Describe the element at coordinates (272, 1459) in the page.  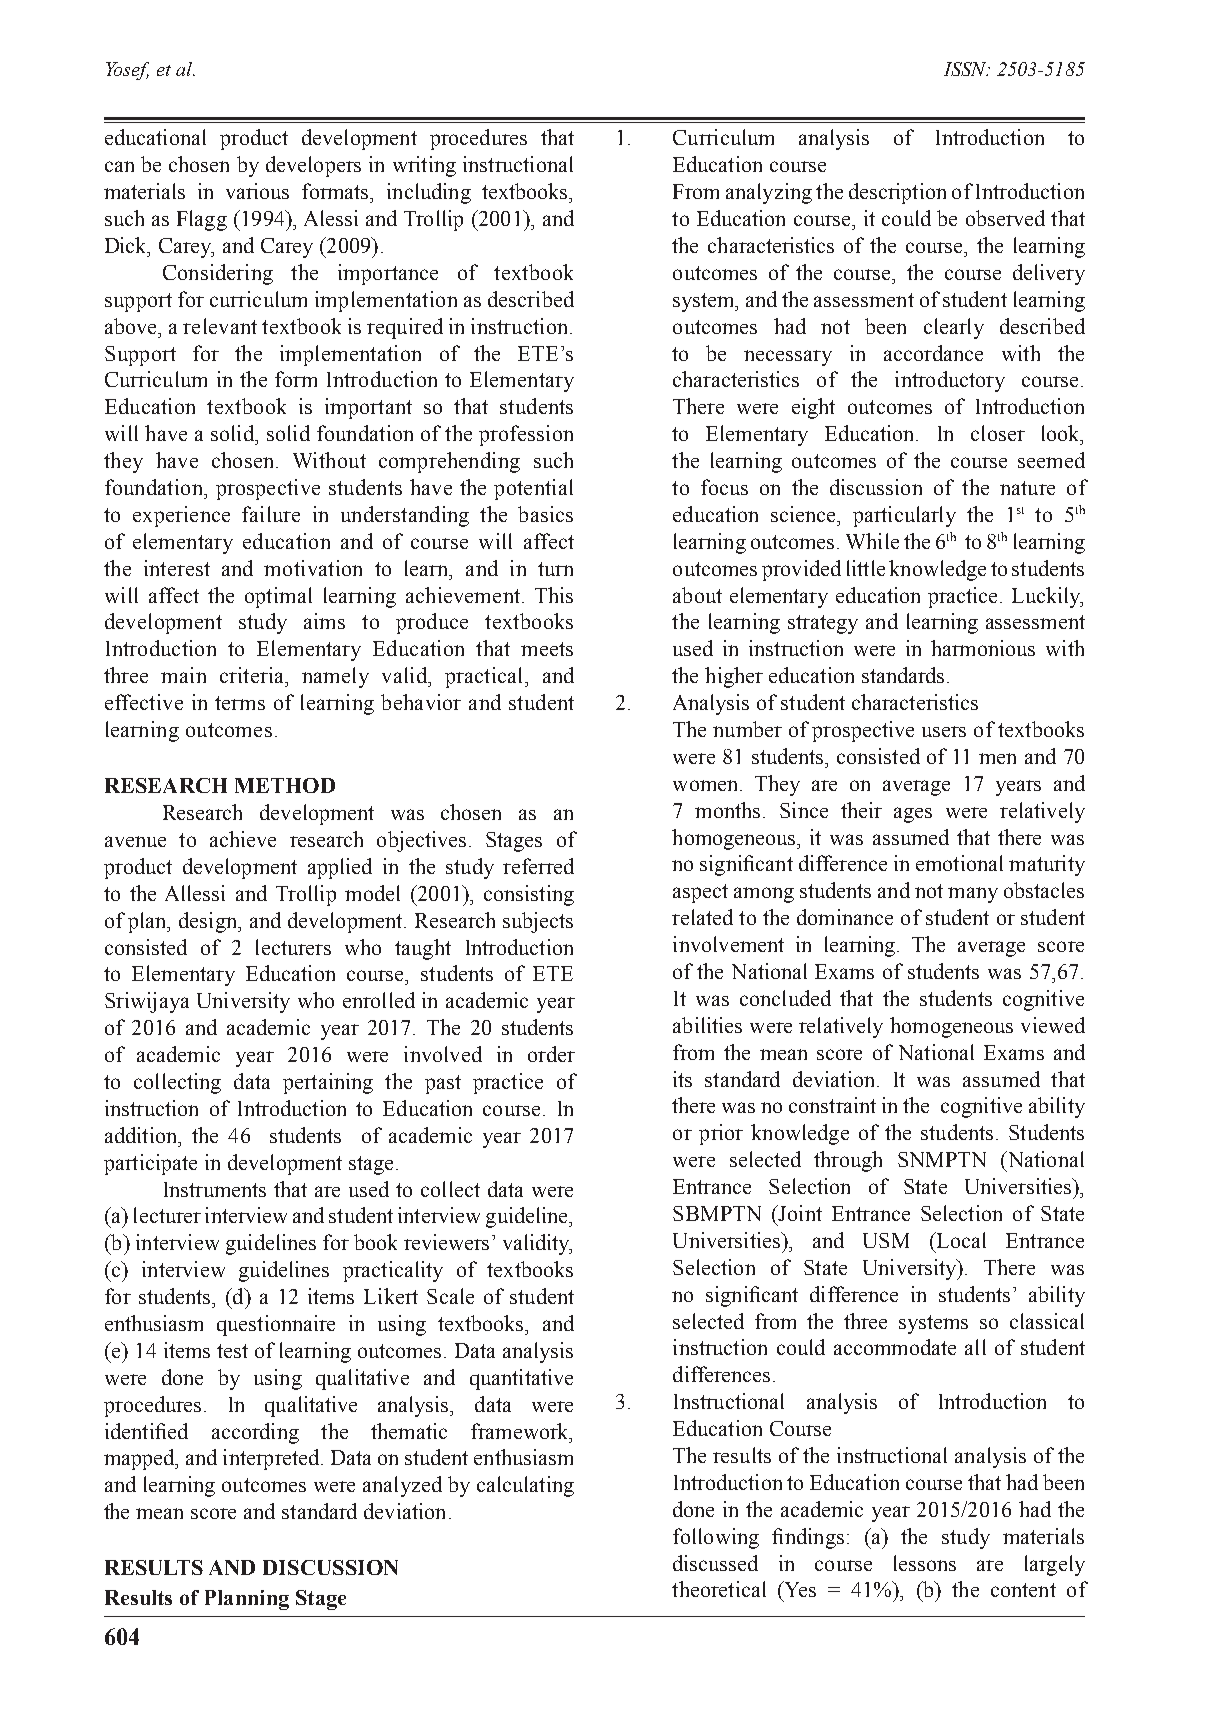
I see `interpreted` at that location.
